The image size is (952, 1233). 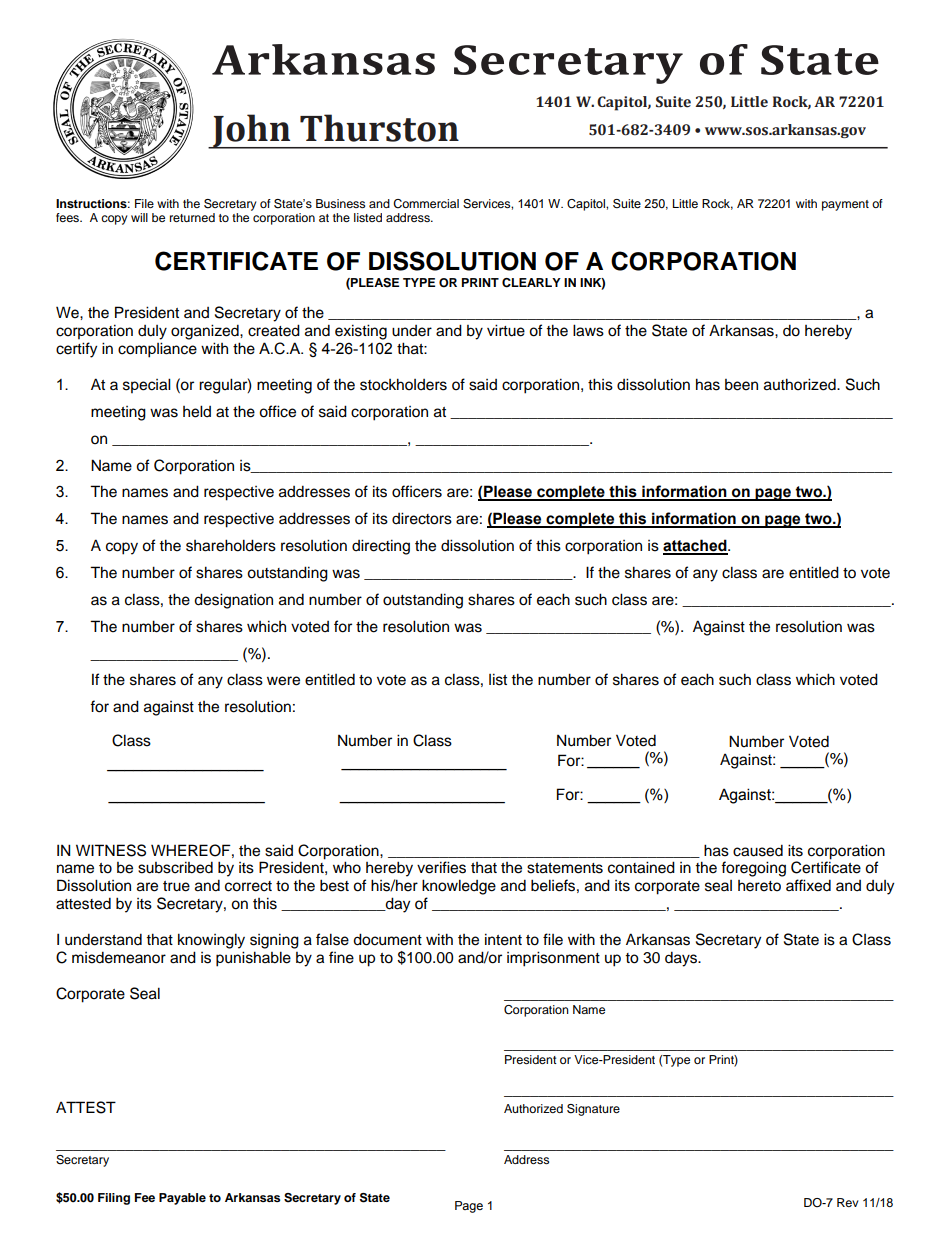 What do you see at coordinates (175, 867) in the document?
I see `subscribed` at bounding box center [175, 867].
